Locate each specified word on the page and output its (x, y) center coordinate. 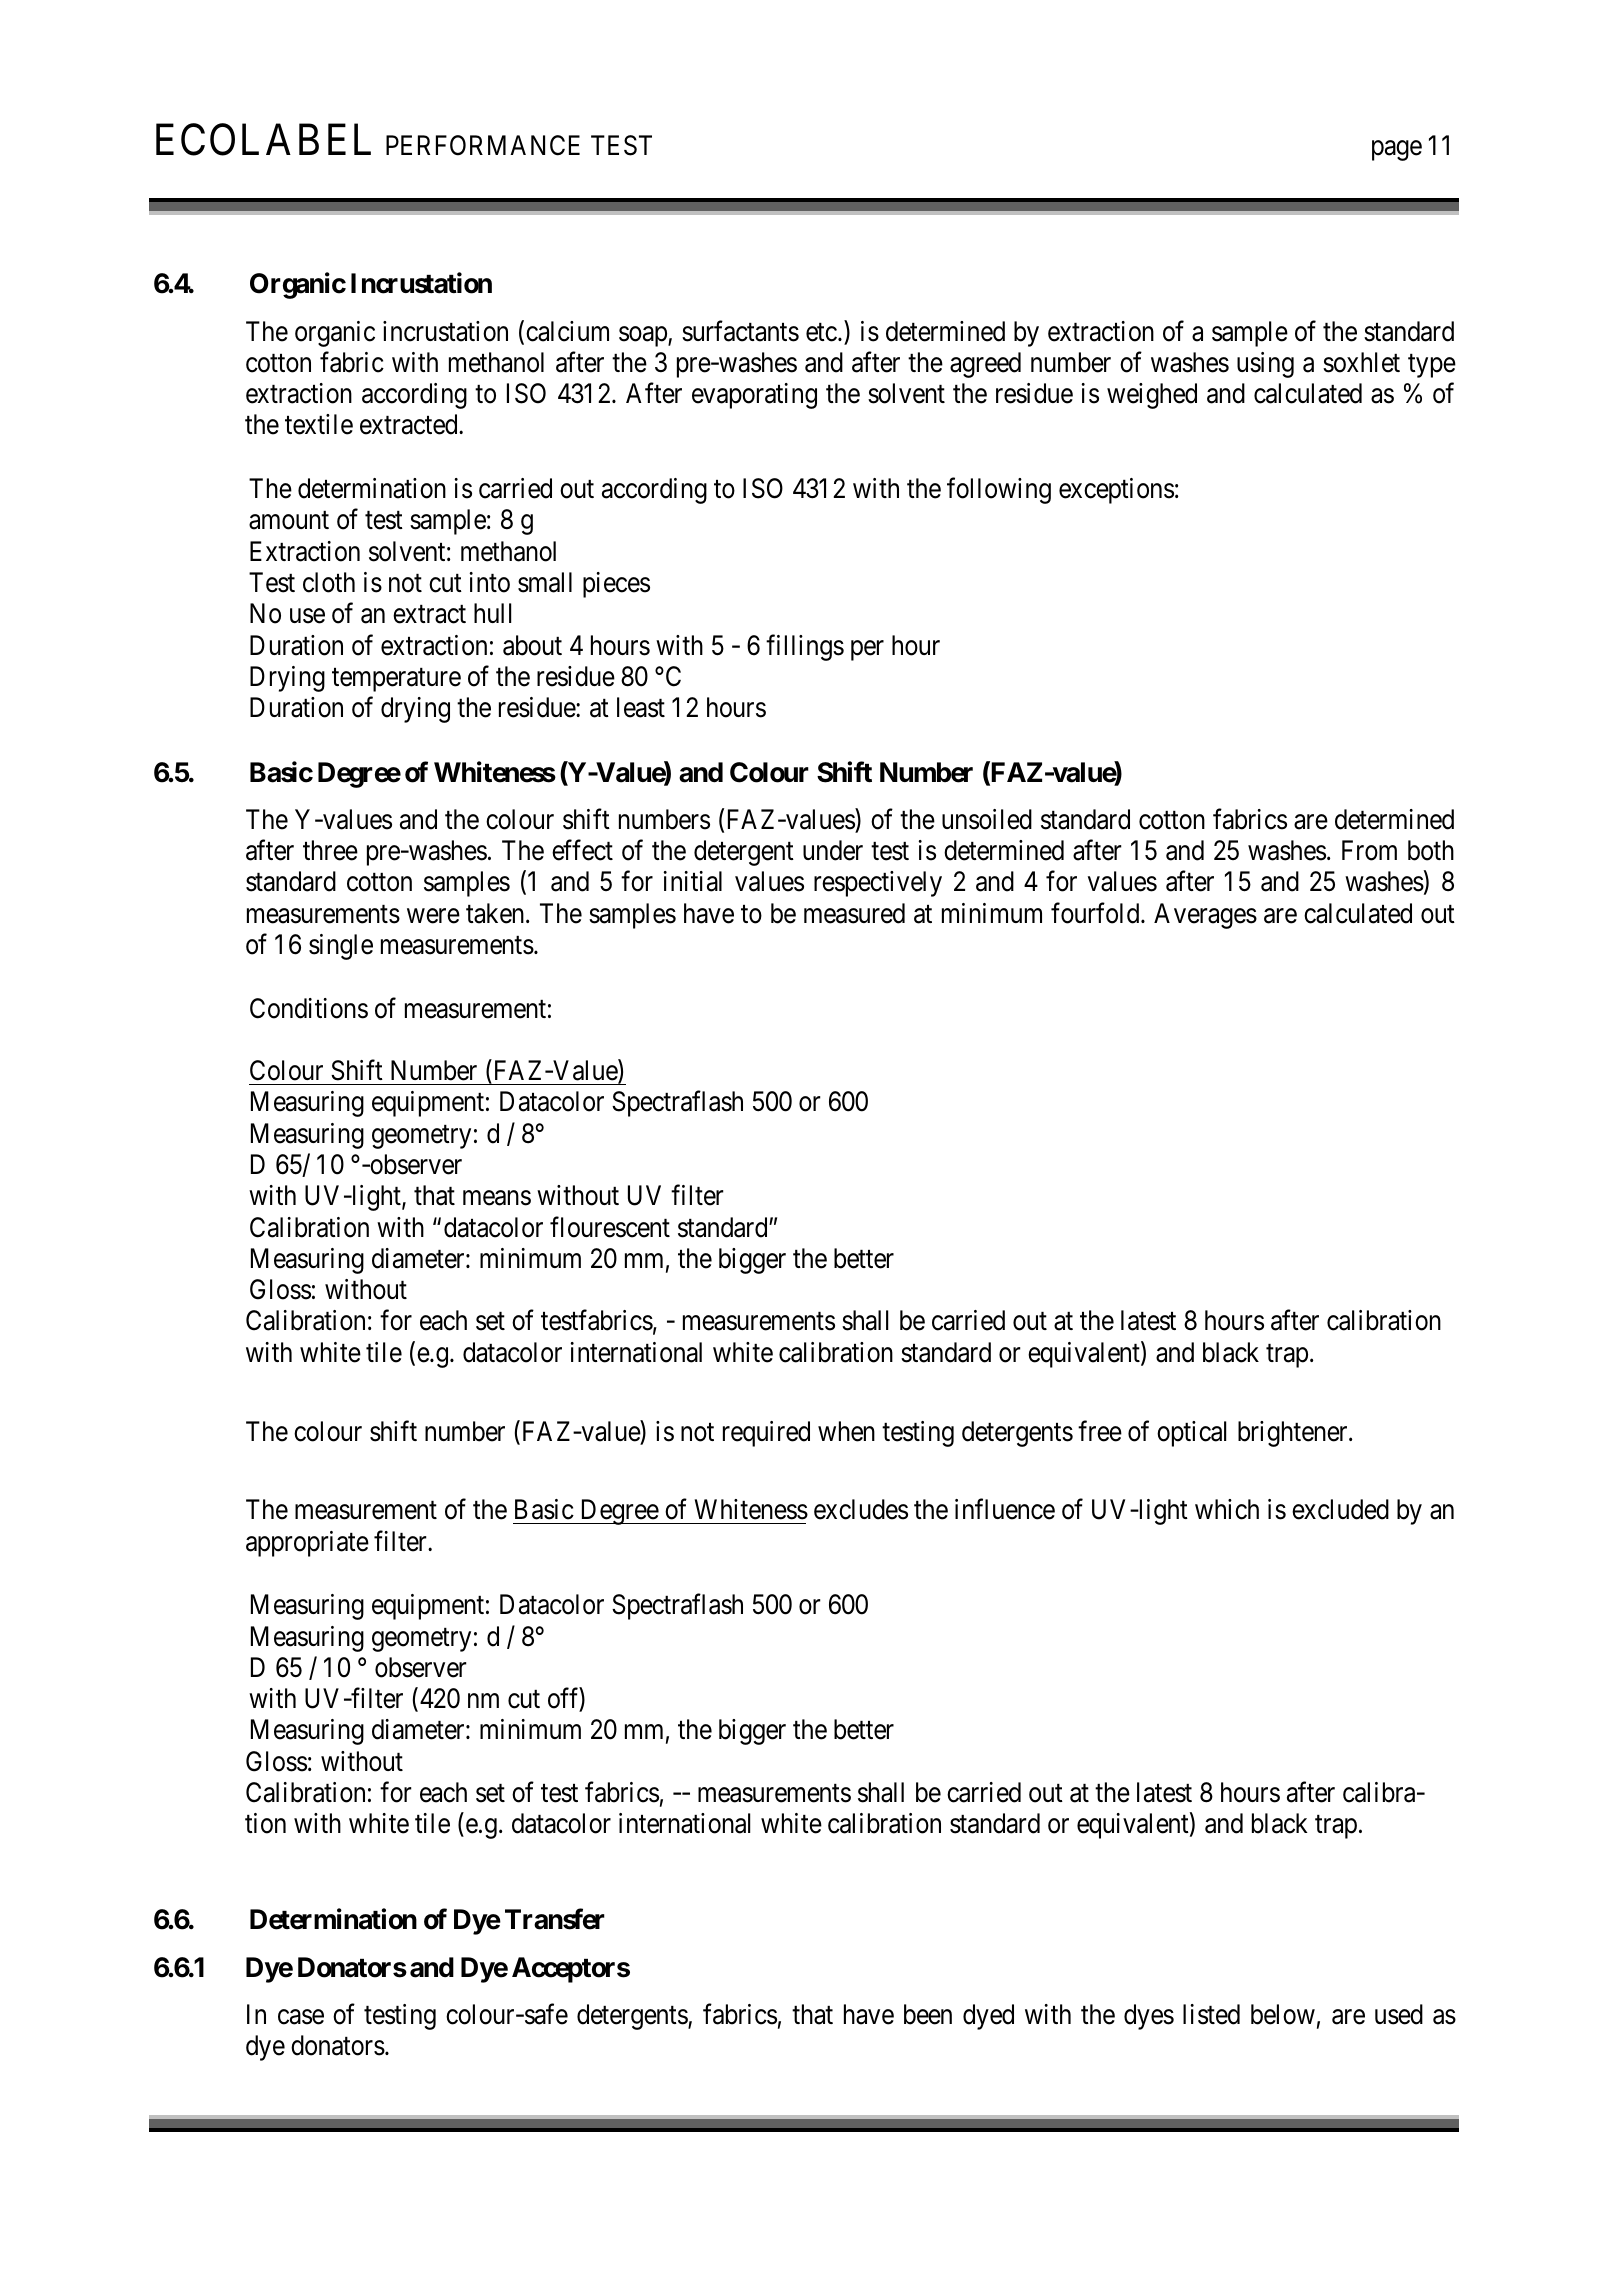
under (833, 850)
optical (1191, 1434)
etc (821, 332)
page (1397, 150)
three (330, 850)
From (1369, 850)
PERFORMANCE (483, 145)
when (846, 1431)
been (928, 2014)
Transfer (555, 1919)
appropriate (307, 1544)
